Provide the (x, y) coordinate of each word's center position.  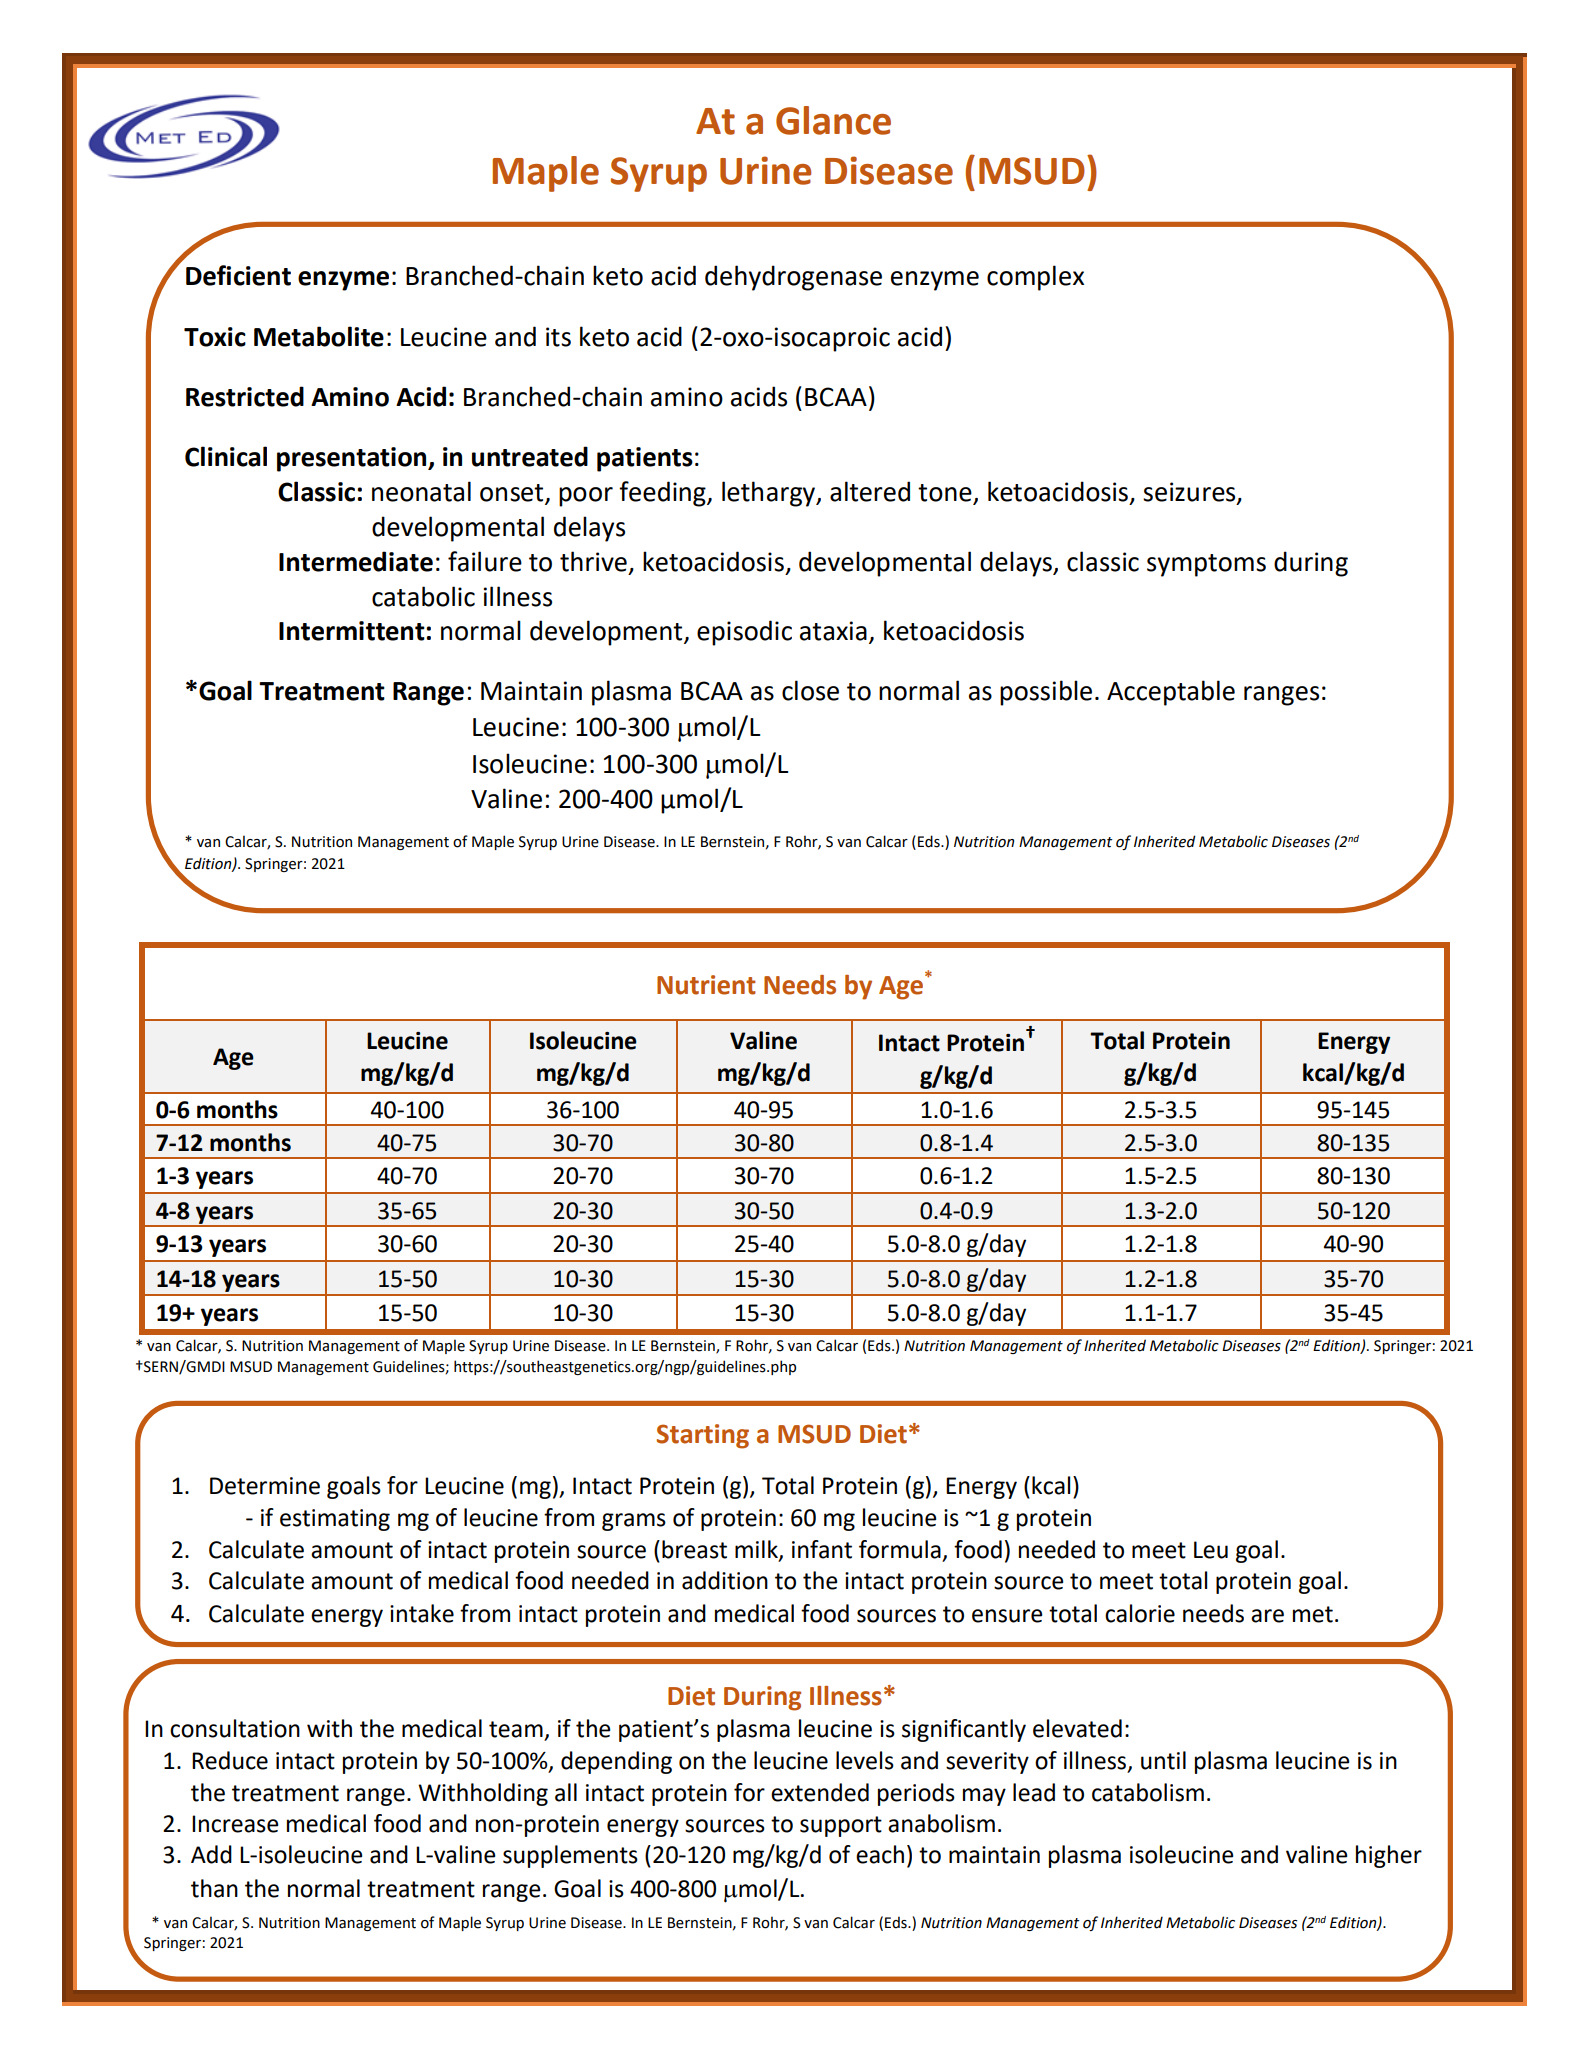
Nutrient (706, 985)
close (810, 690)
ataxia (833, 631)
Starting (703, 1436)
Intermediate (356, 561)
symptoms (1206, 565)
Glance (833, 120)
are (1267, 1616)
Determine (265, 1486)
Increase (235, 1824)
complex (1035, 278)
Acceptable (1171, 693)
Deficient (238, 275)
